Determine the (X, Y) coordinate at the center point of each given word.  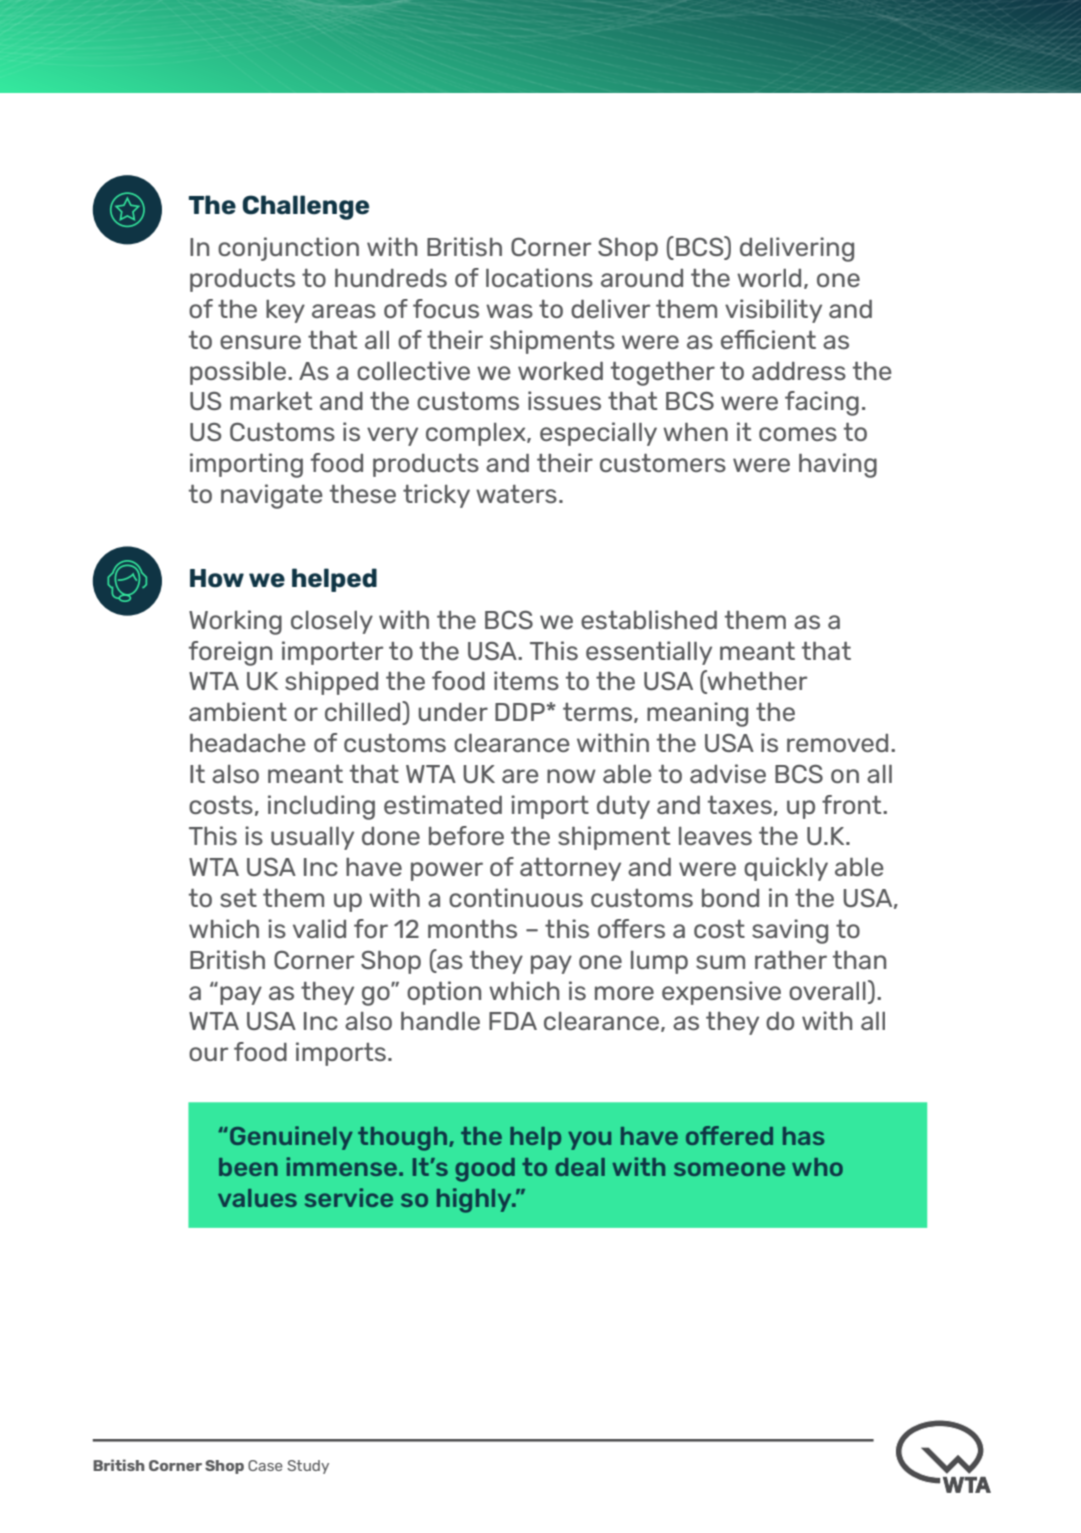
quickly (786, 869)
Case (265, 1465)
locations (539, 277)
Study (308, 1467)
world (769, 278)
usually (312, 838)
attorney (570, 869)
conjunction (288, 249)
